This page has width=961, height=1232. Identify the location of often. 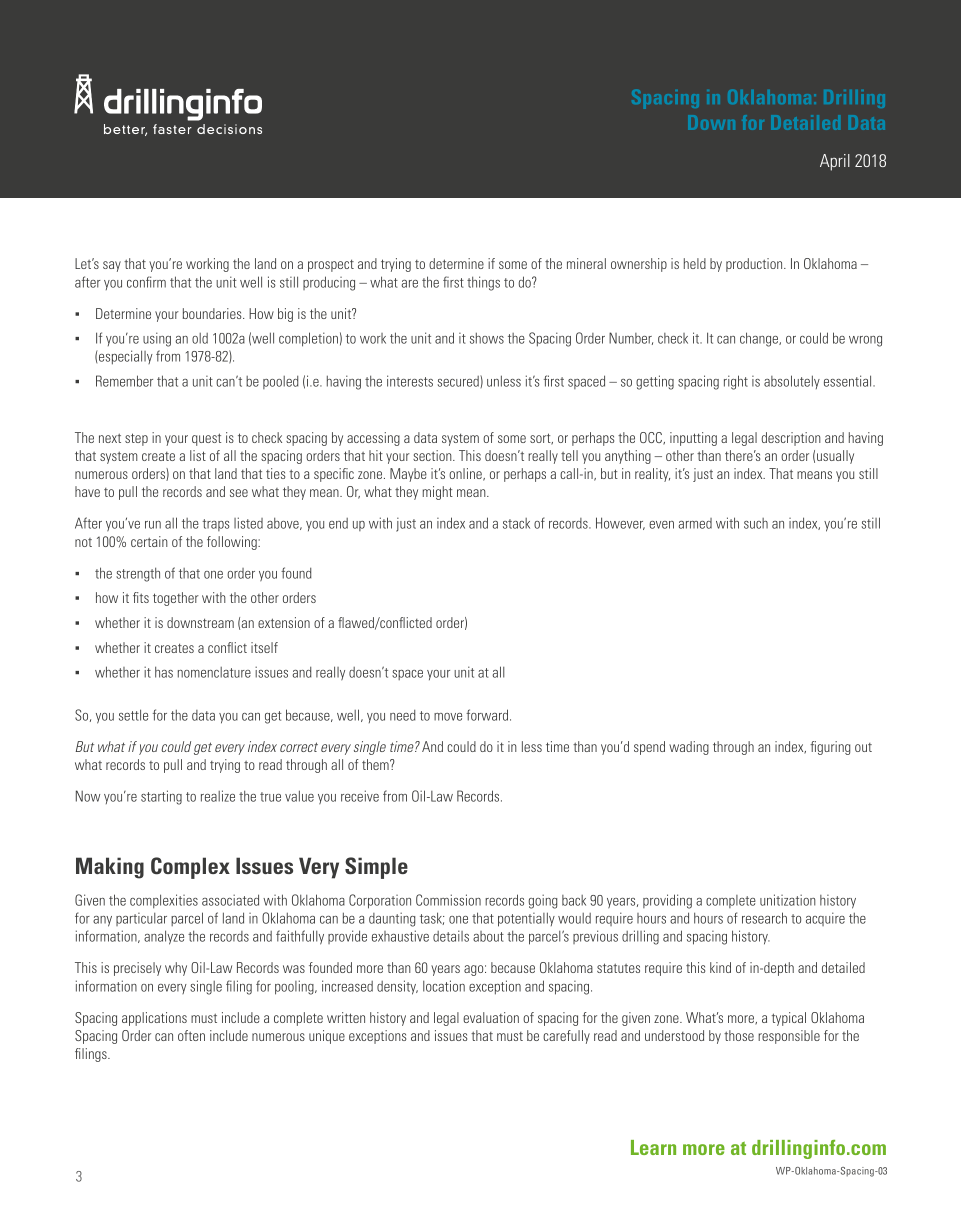
(191, 1035).
